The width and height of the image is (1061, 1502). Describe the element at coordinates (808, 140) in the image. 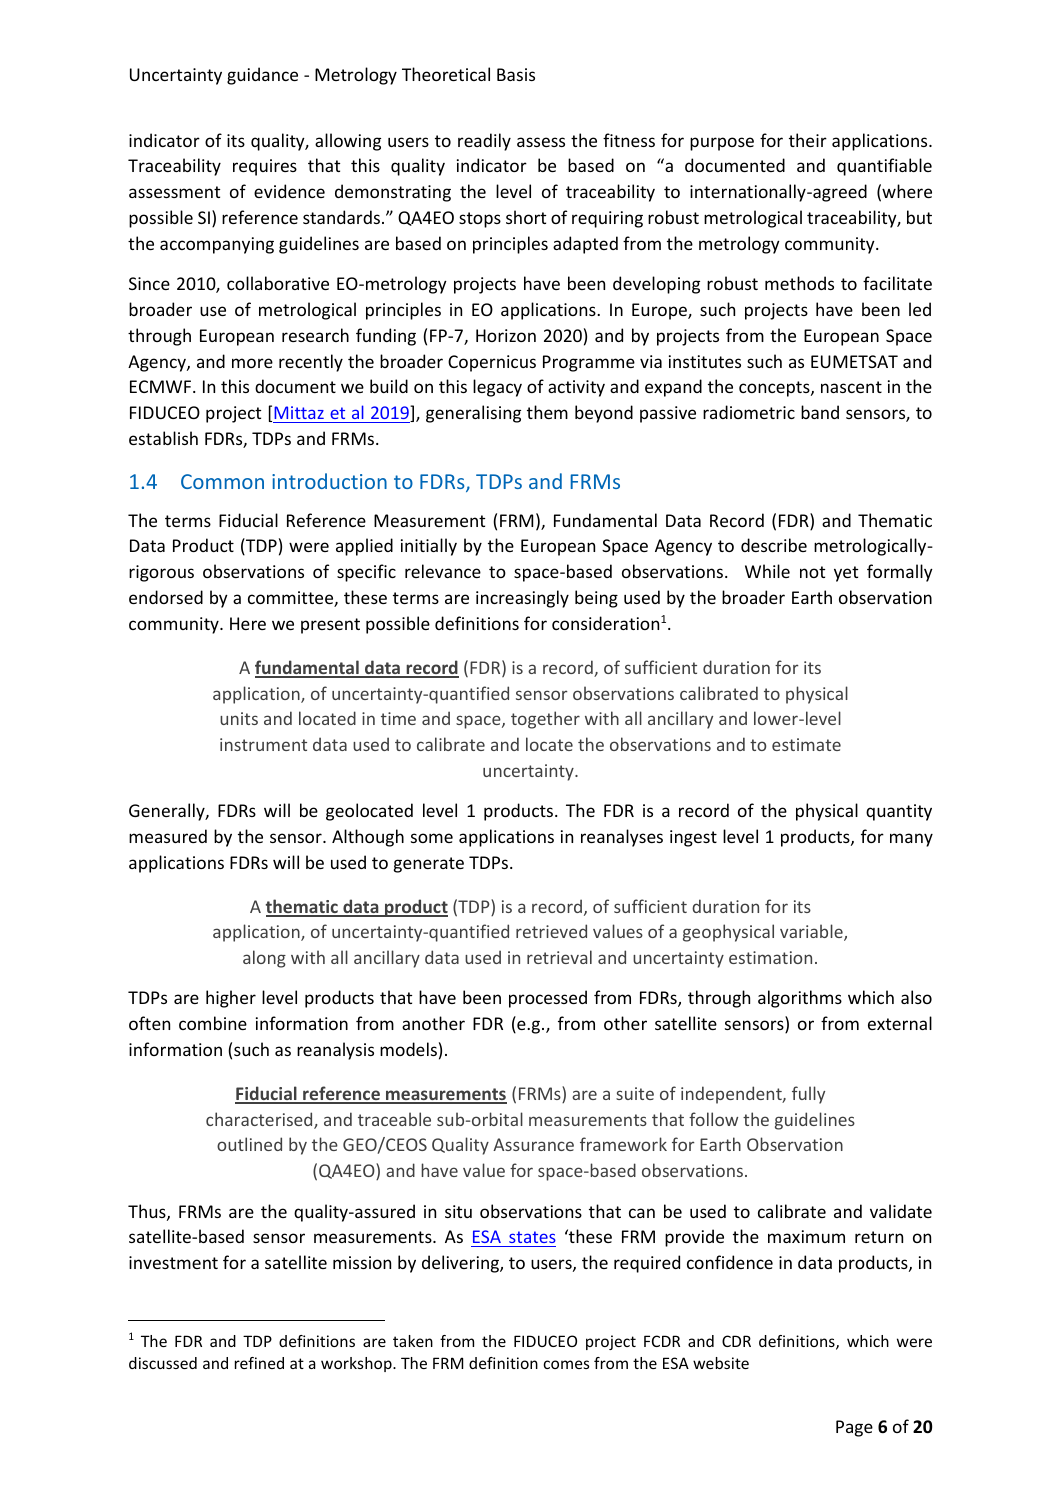

I see `their` at that location.
